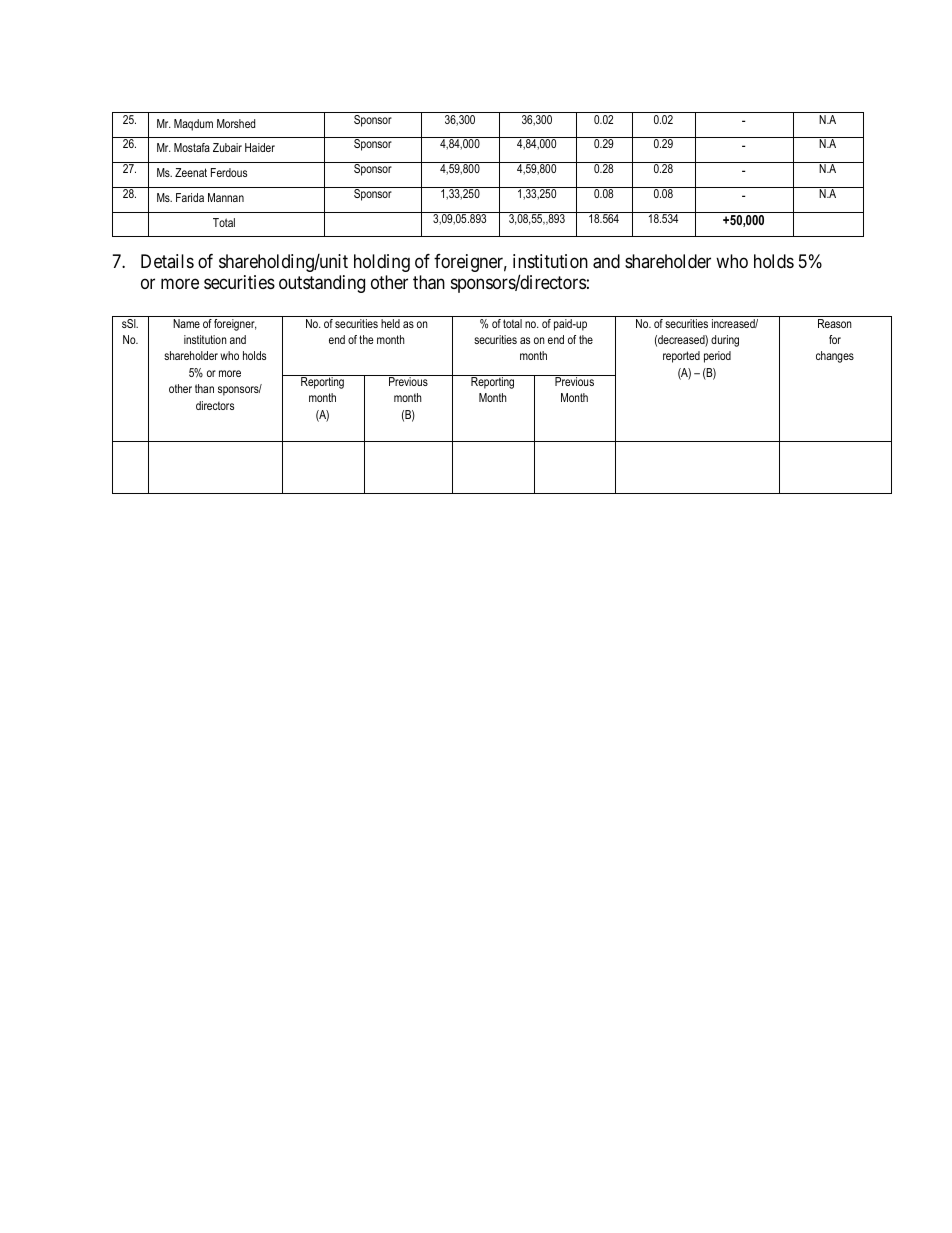  Describe the element at coordinates (167, 261) in the screenshot. I see `Details` at that location.
